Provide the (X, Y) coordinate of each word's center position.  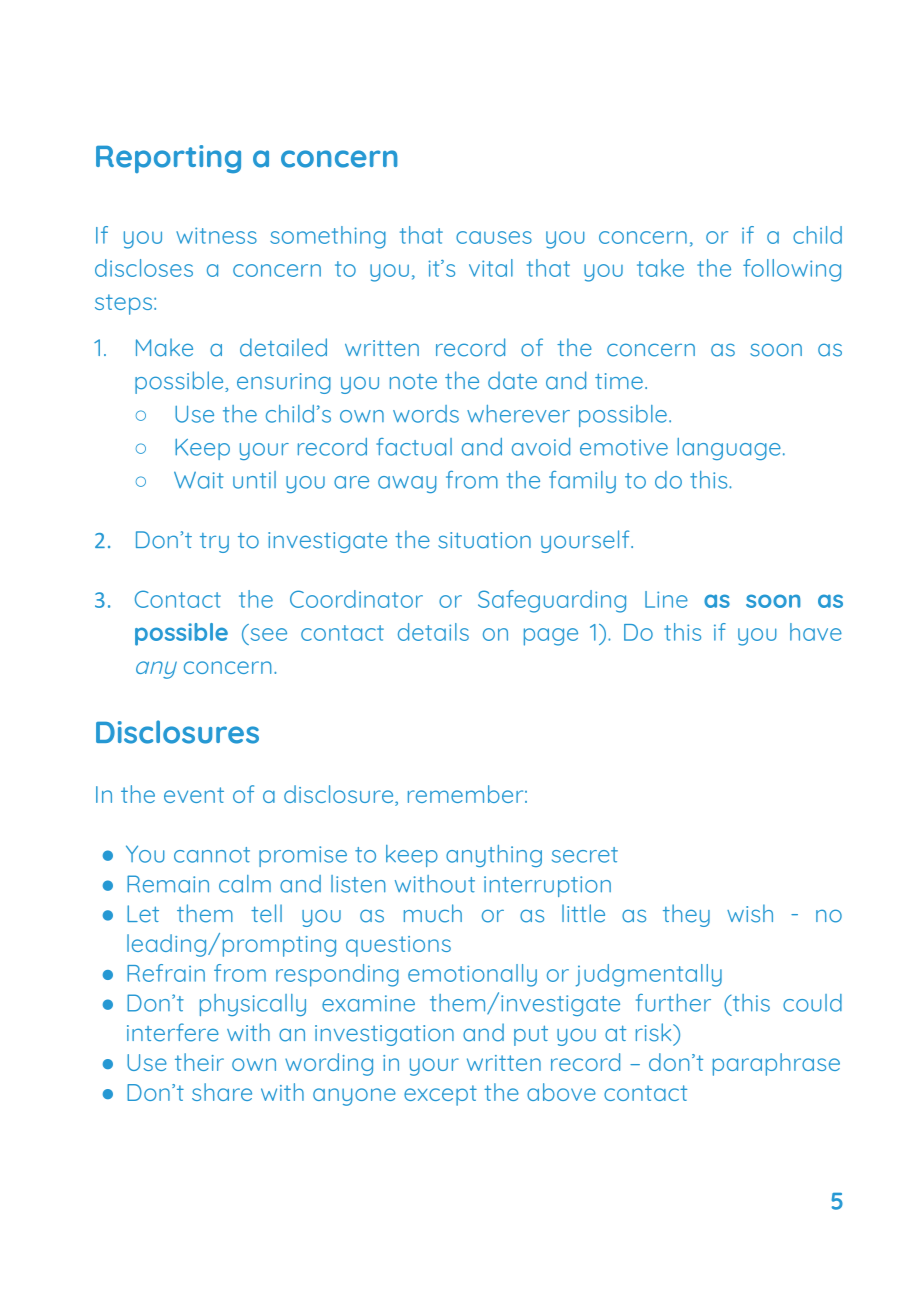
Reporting (168, 159)
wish (750, 913)
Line (666, 599)
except (440, 1095)
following (792, 270)
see (269, 634)
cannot (212, 855)
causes (494, 237)
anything (494, 856)
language (729, 449)
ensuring (284, 383)
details (433, 632)
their (199, 1062)
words (426, 414)
